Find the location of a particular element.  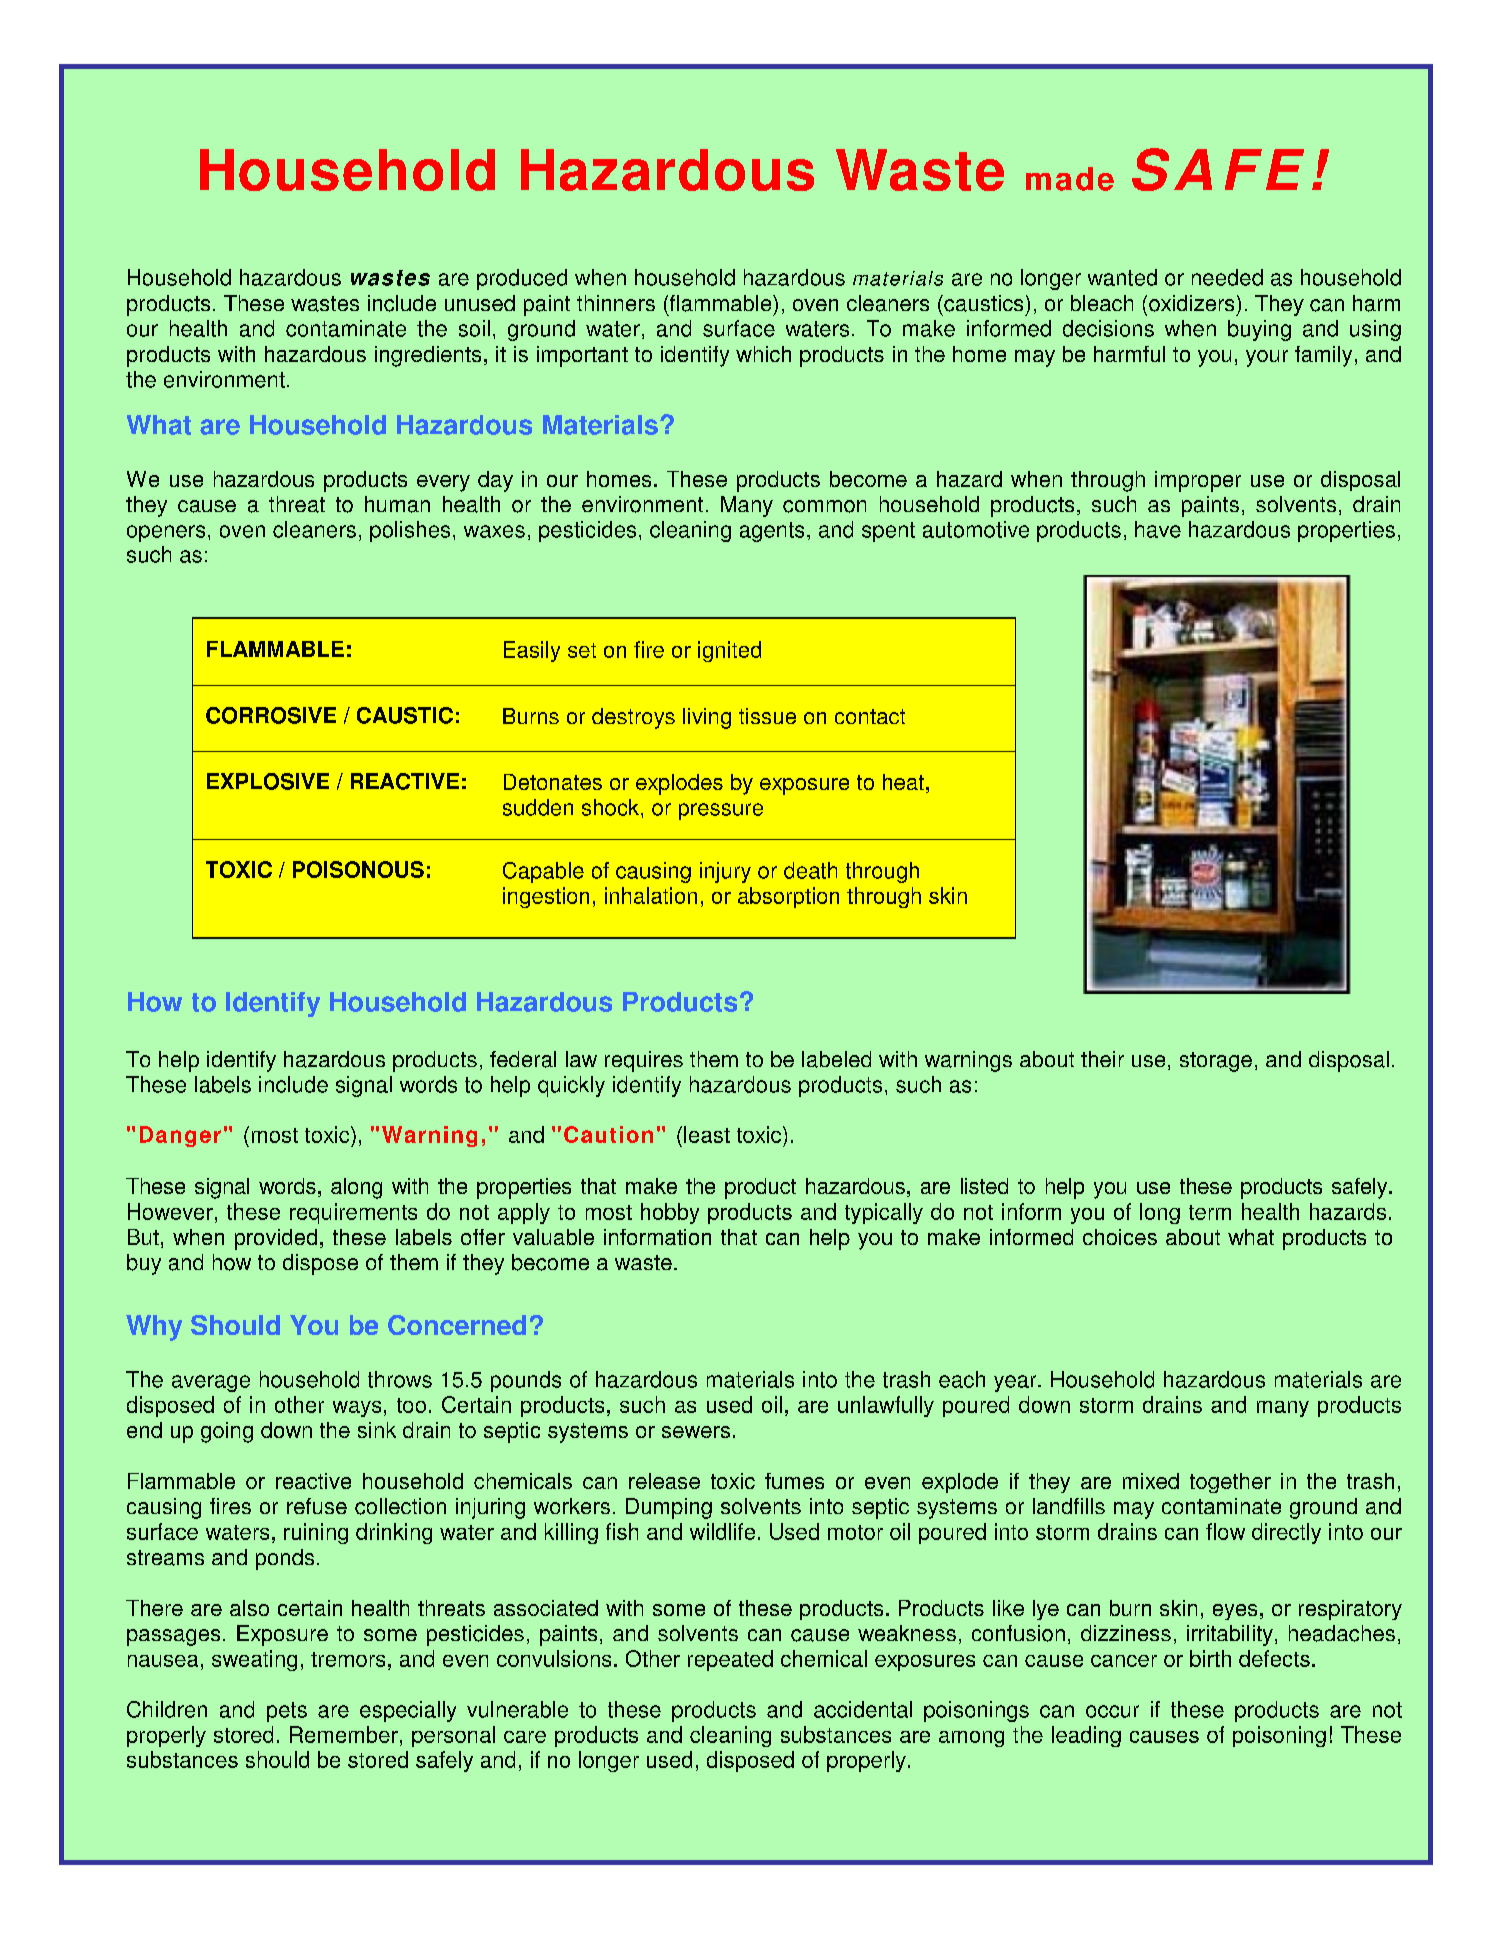

hobby is located at coordinates (670, 1213).
